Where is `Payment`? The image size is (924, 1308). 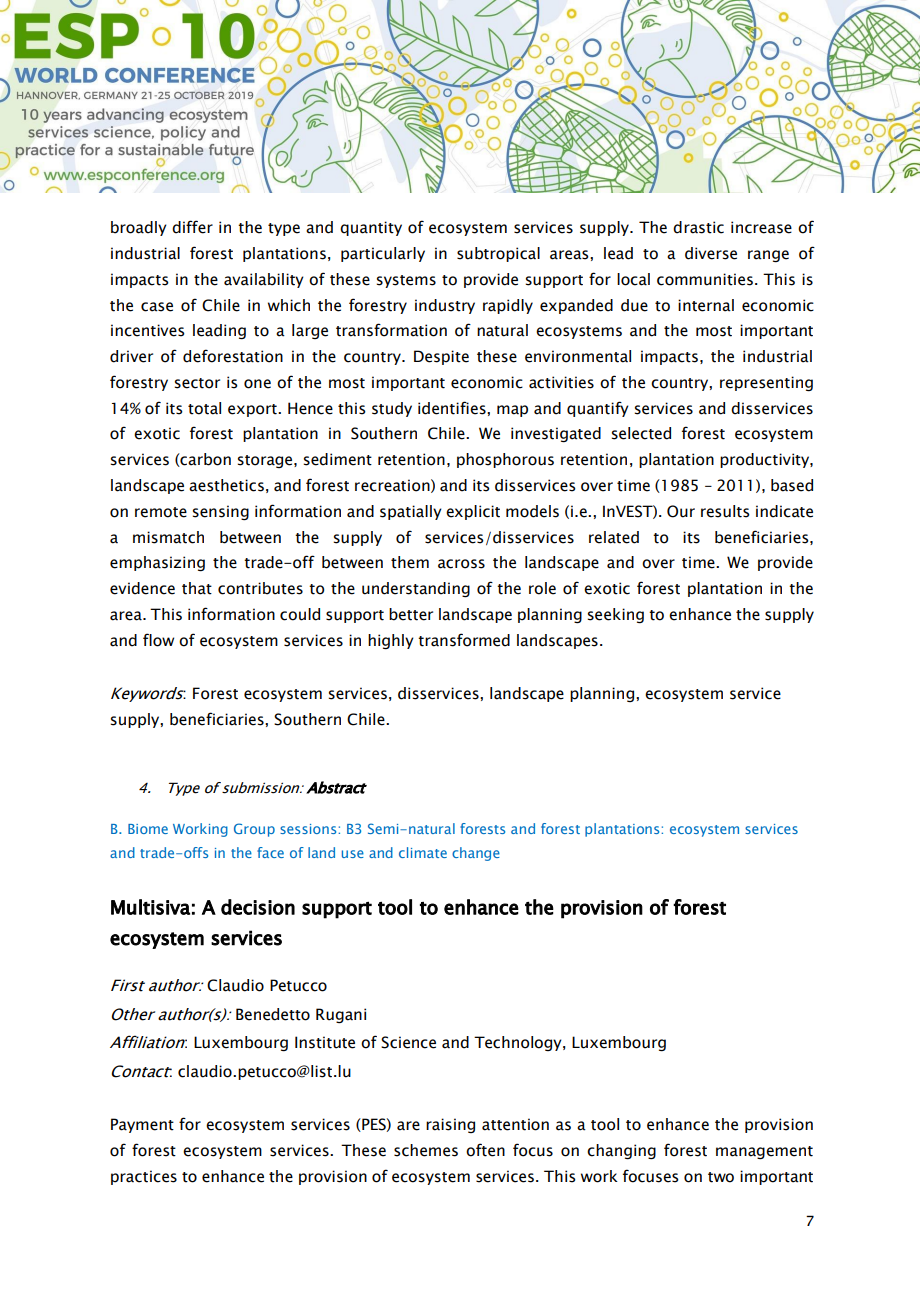
Payment is located at coordinates (142, 1125).
